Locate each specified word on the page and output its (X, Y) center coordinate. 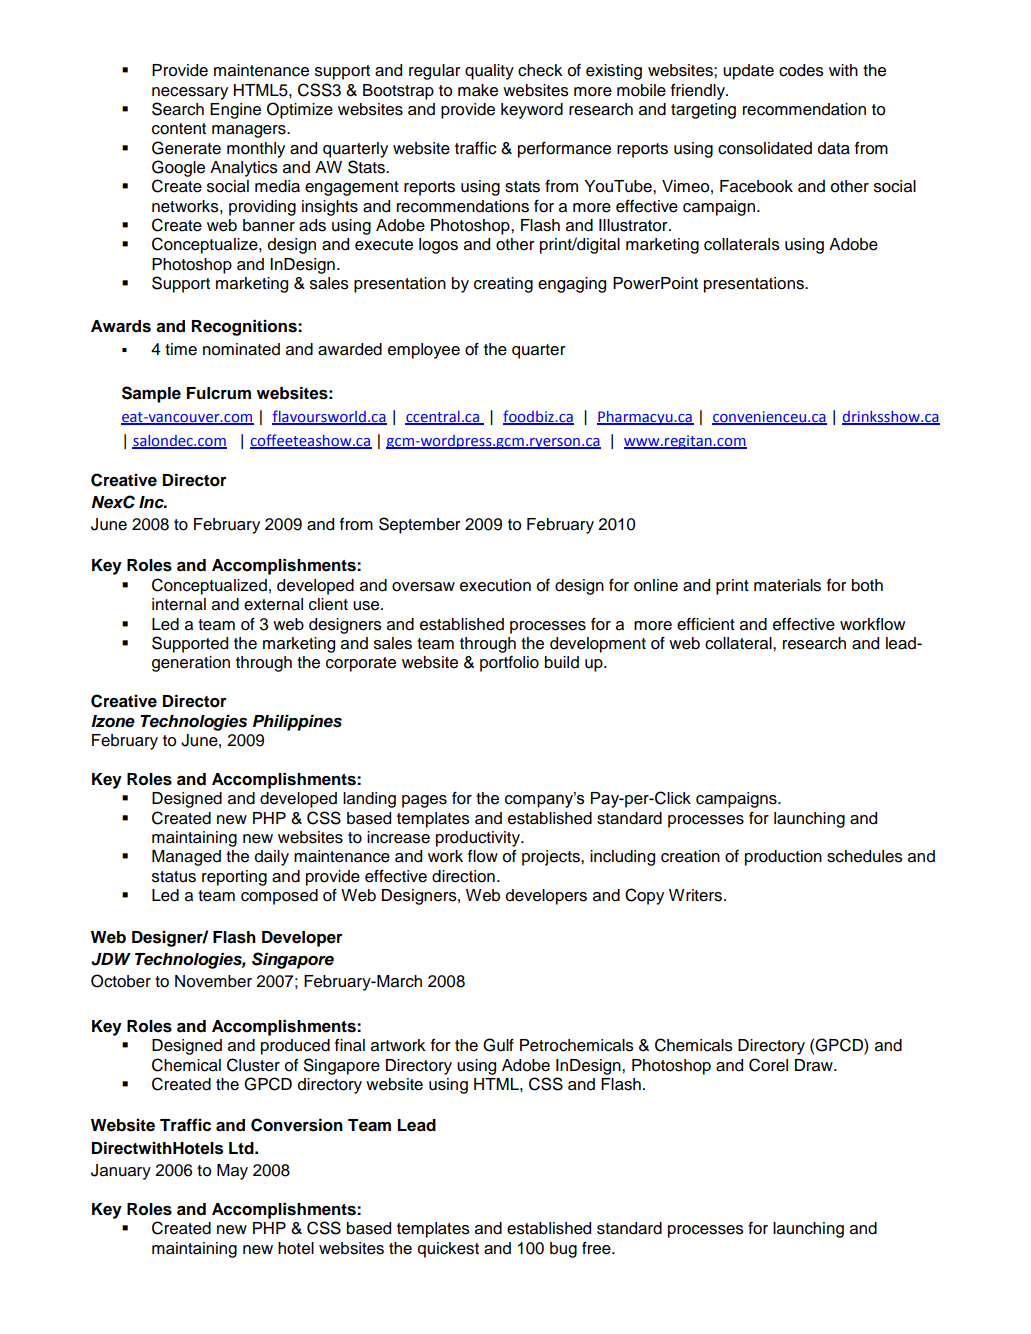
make (478, 90)
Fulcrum (219, 393)
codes (801, 70)
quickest (448, 1250)
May (232, 1172)
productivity (479, 839)
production (783, 858)
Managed (186, 858)
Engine (235, 111)
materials (787, 585)
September (419, 525)
